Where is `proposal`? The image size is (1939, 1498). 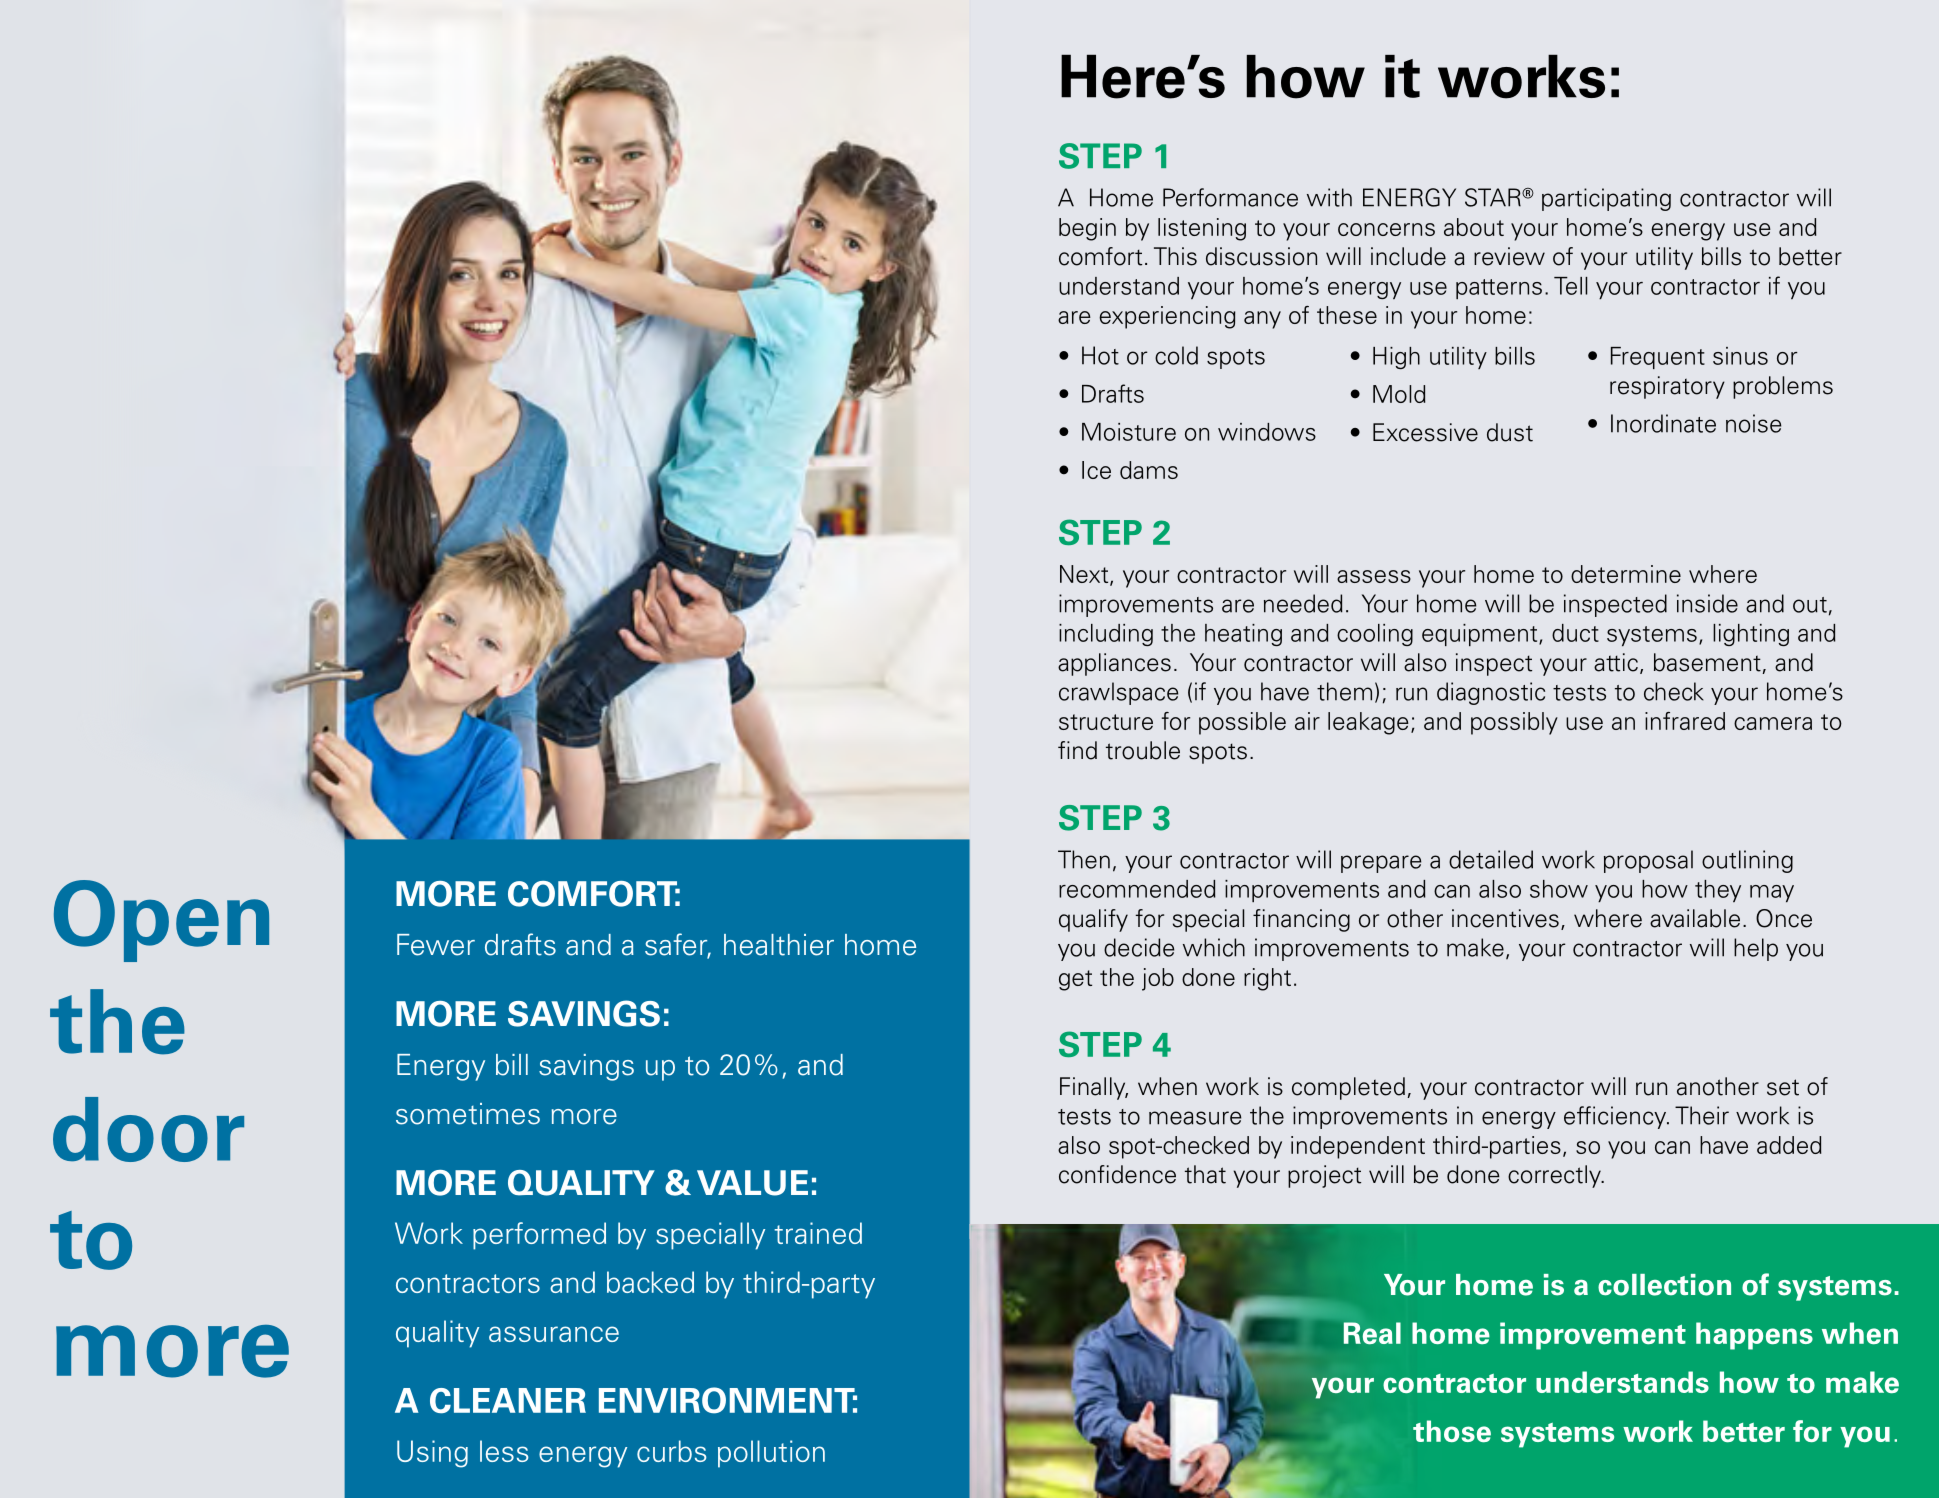
proposal is located at coordinates (1648, 861).
